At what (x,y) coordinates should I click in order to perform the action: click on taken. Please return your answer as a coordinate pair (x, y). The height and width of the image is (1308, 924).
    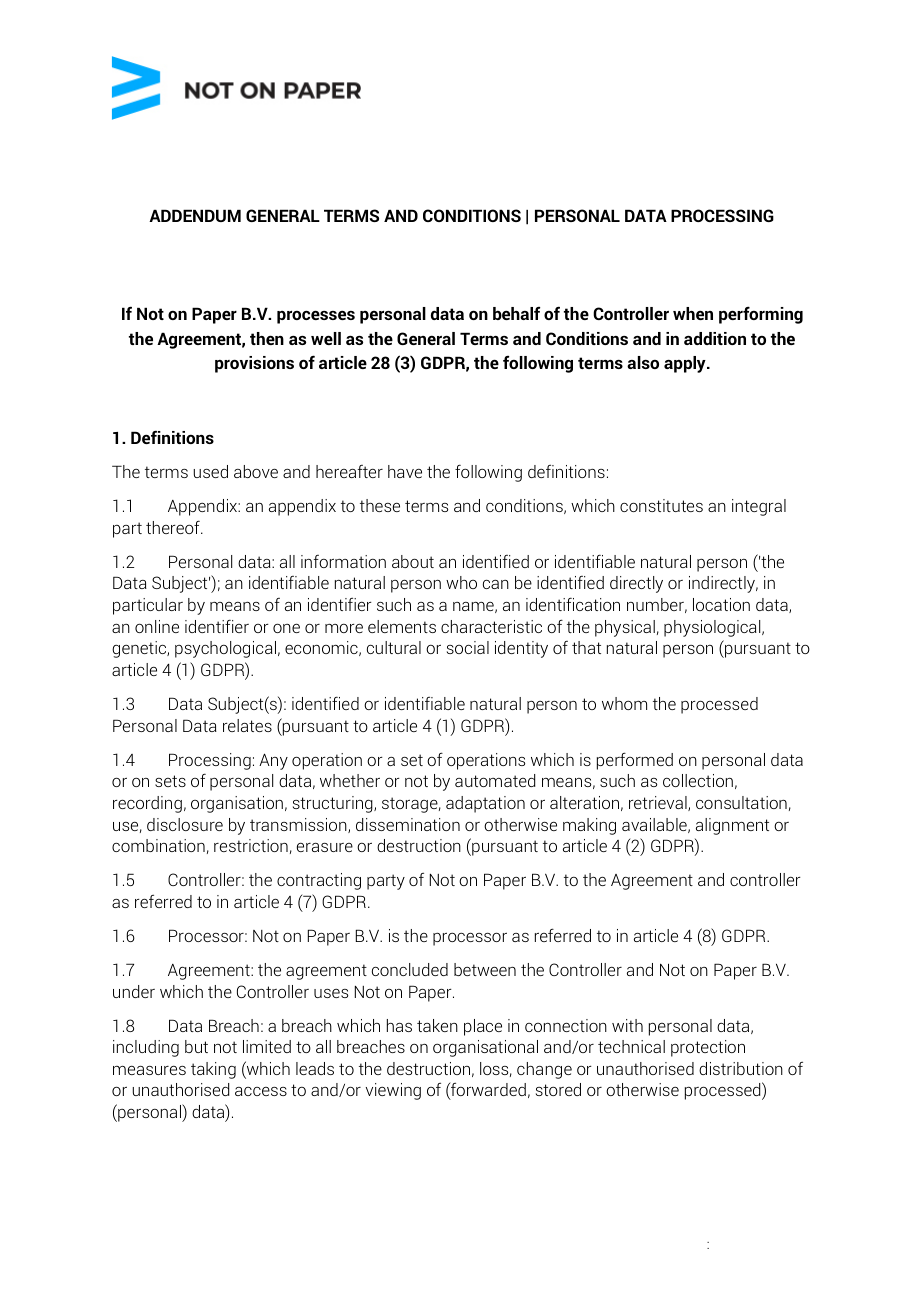
    Looking at the image, I should click on (437, 1025).
